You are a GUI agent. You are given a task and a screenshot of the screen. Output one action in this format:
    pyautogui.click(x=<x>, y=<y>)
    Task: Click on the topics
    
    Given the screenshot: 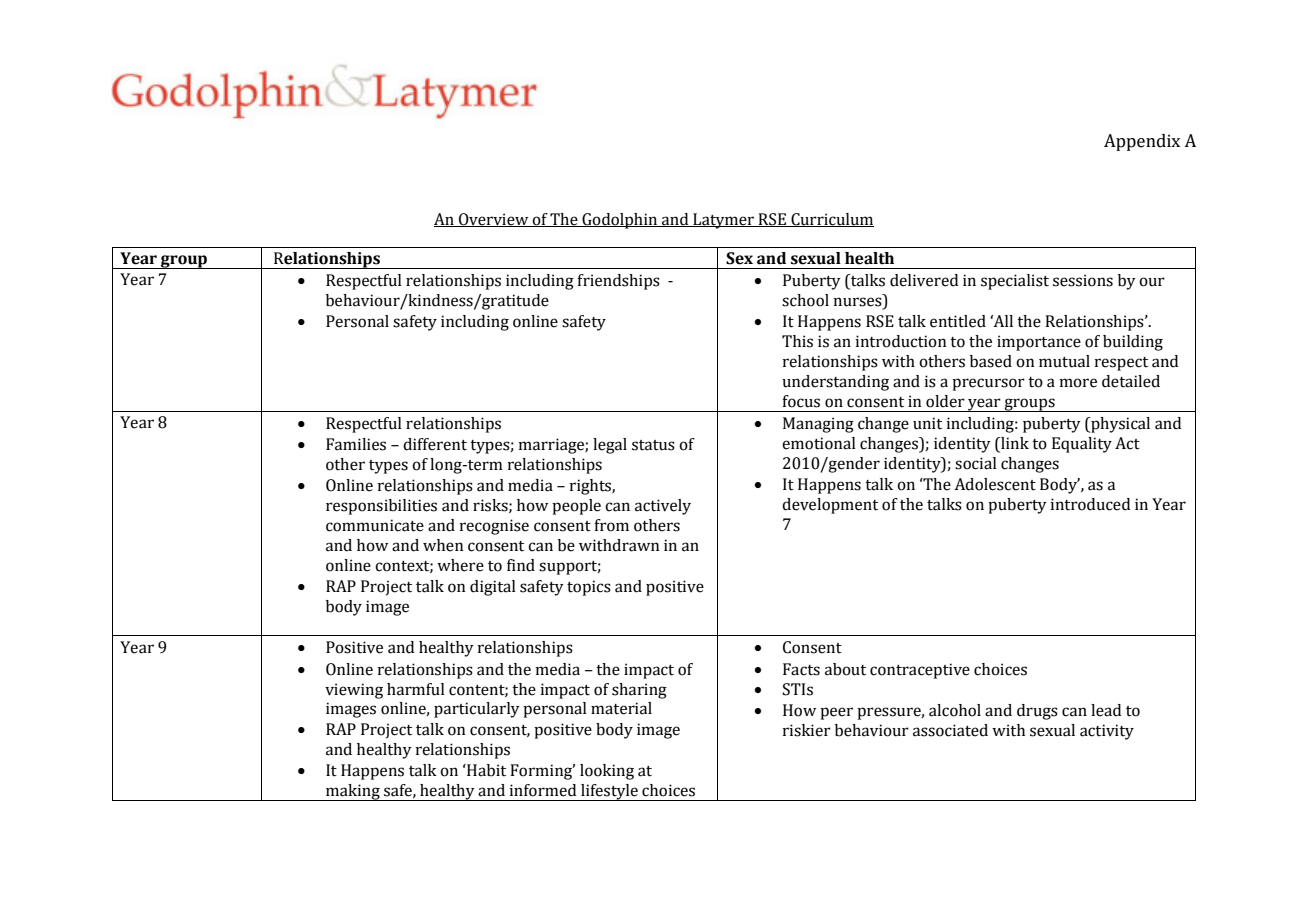 What is the action you would take?
    pyautogui.click(x=589, y=588)
